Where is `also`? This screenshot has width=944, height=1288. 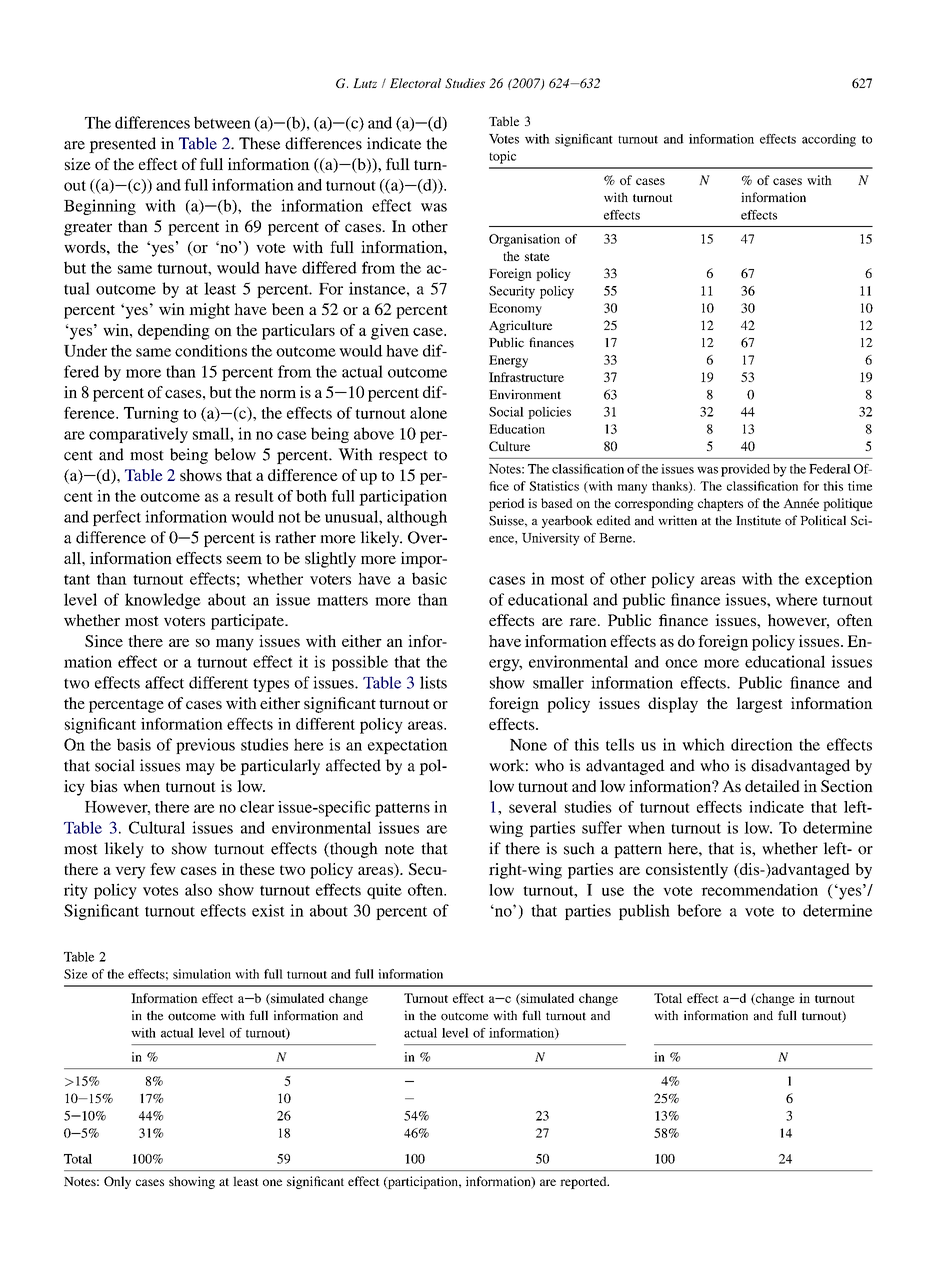
also is located at coordinates (198, 889).
